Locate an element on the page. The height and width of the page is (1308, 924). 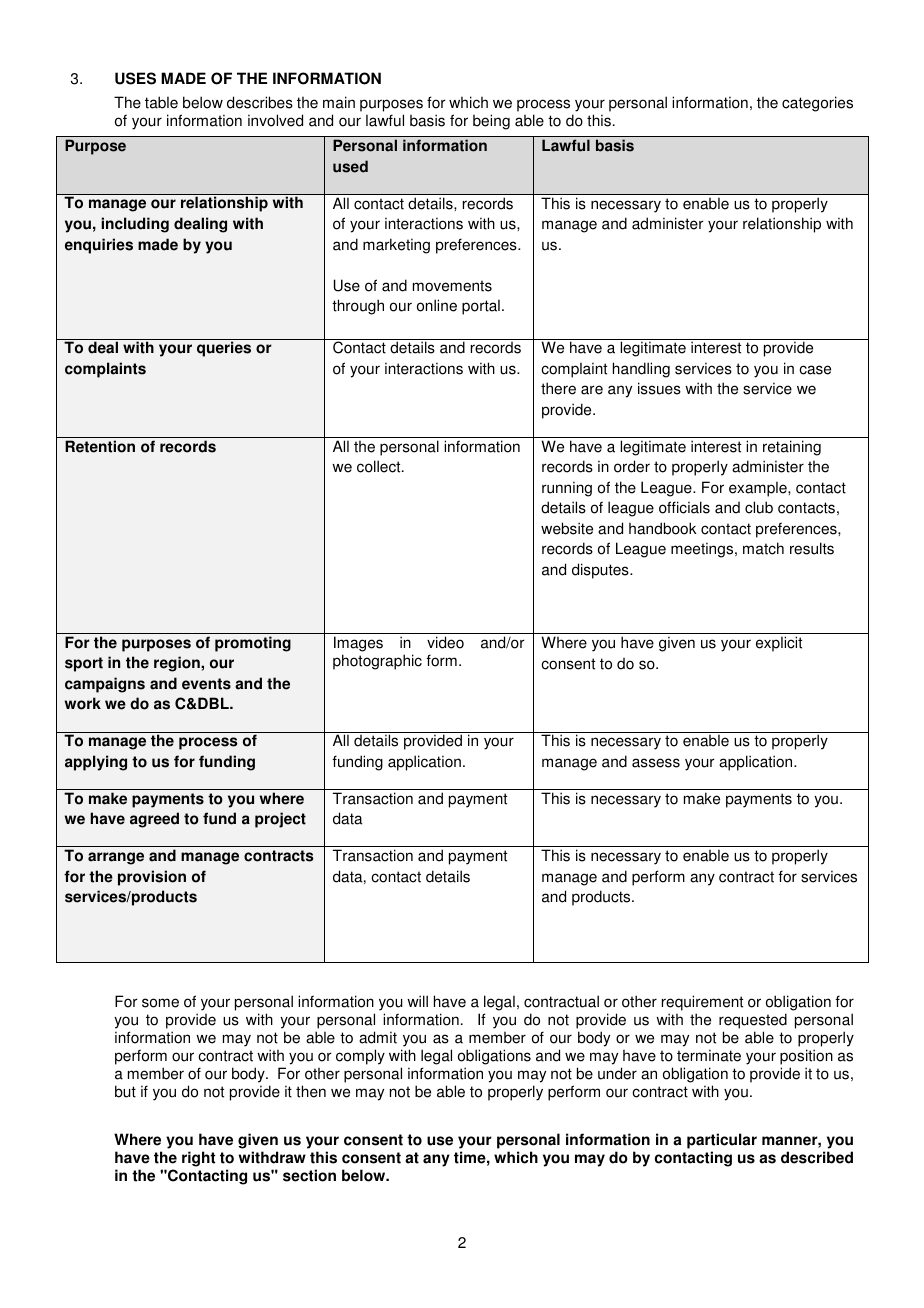
comply is located at coordinates (360, 1057).
